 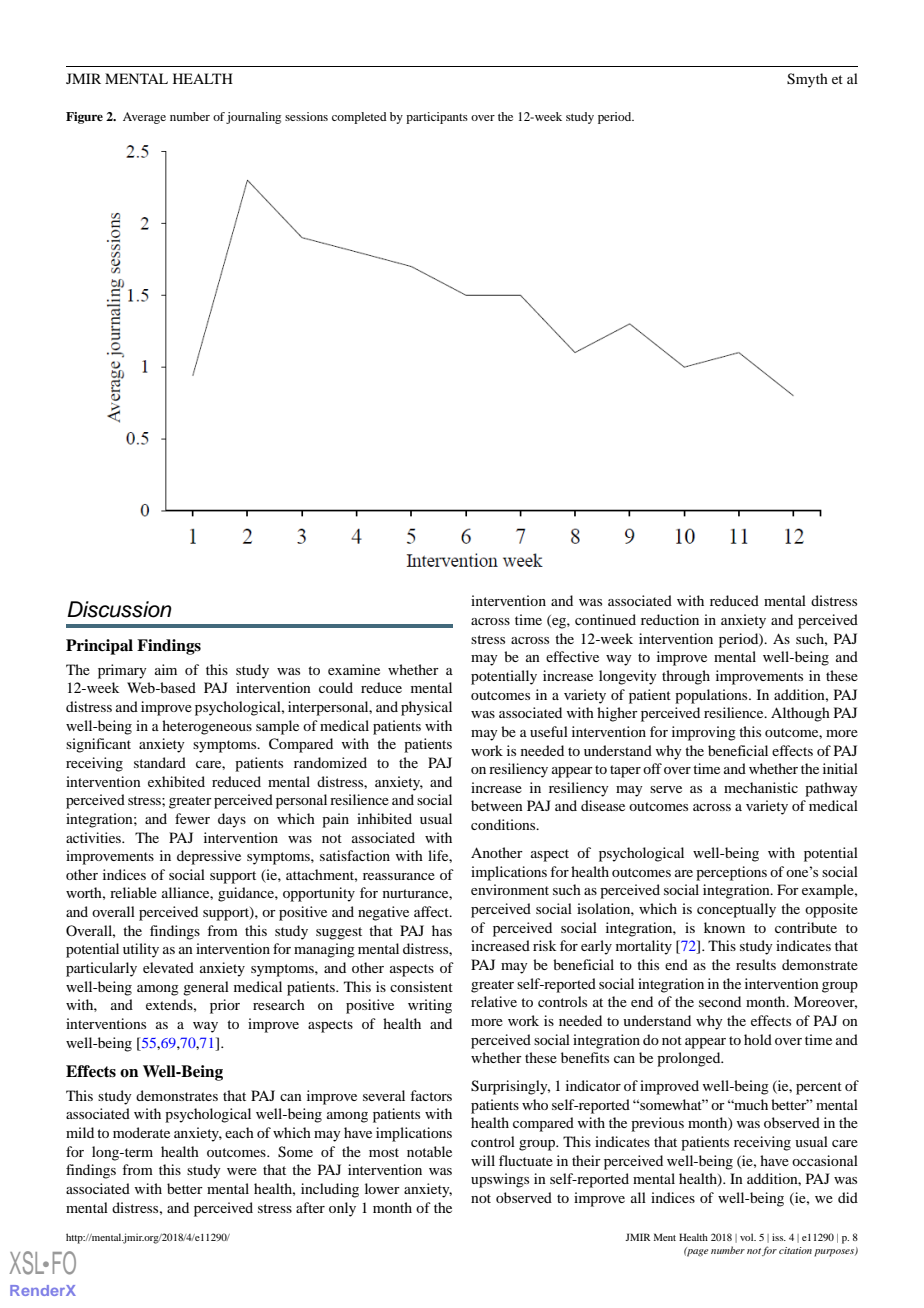 I want to click on Smyth, so click(x=807, y=80).
